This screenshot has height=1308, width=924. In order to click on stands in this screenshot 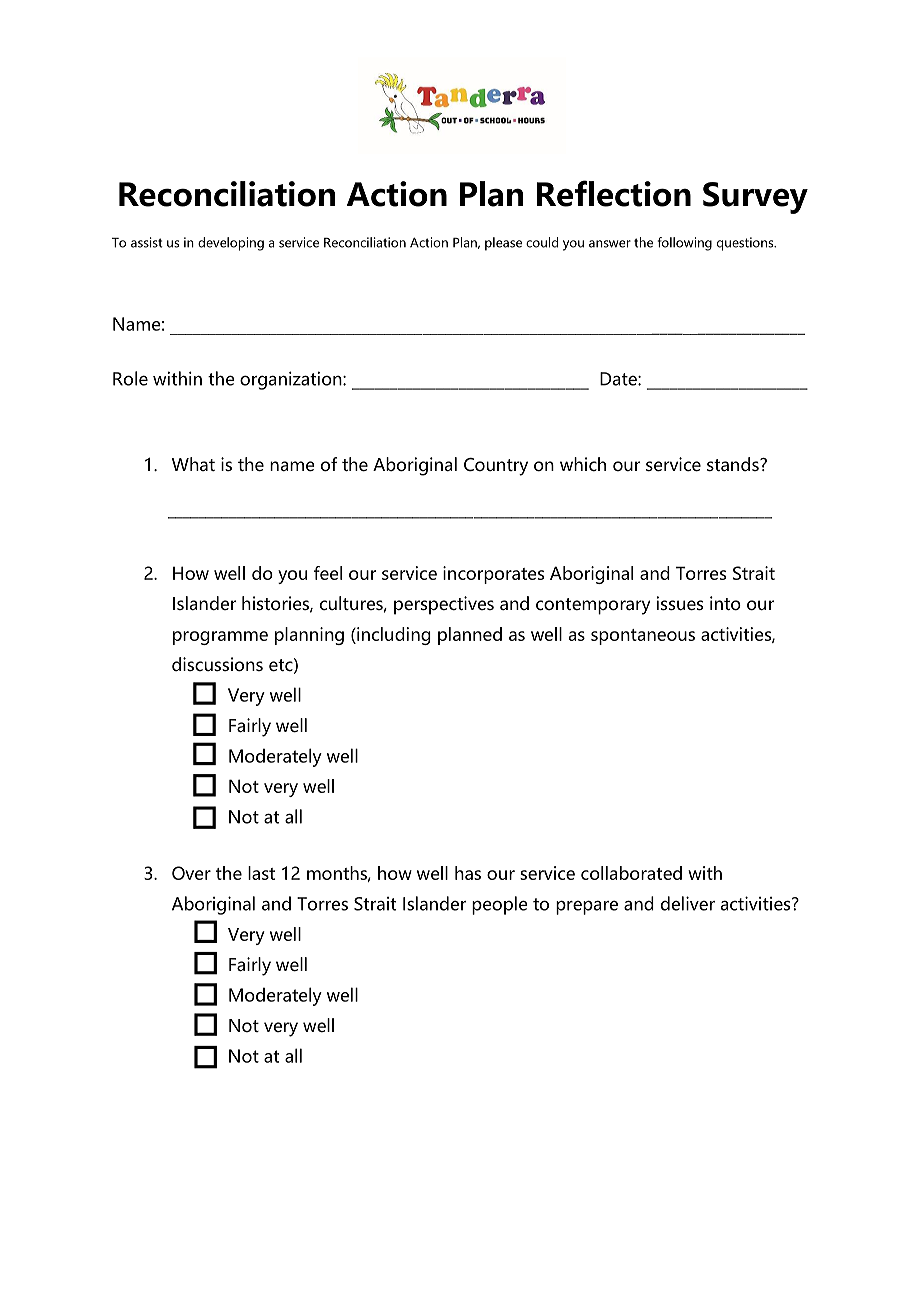, I will do `click(734, 464)`.
